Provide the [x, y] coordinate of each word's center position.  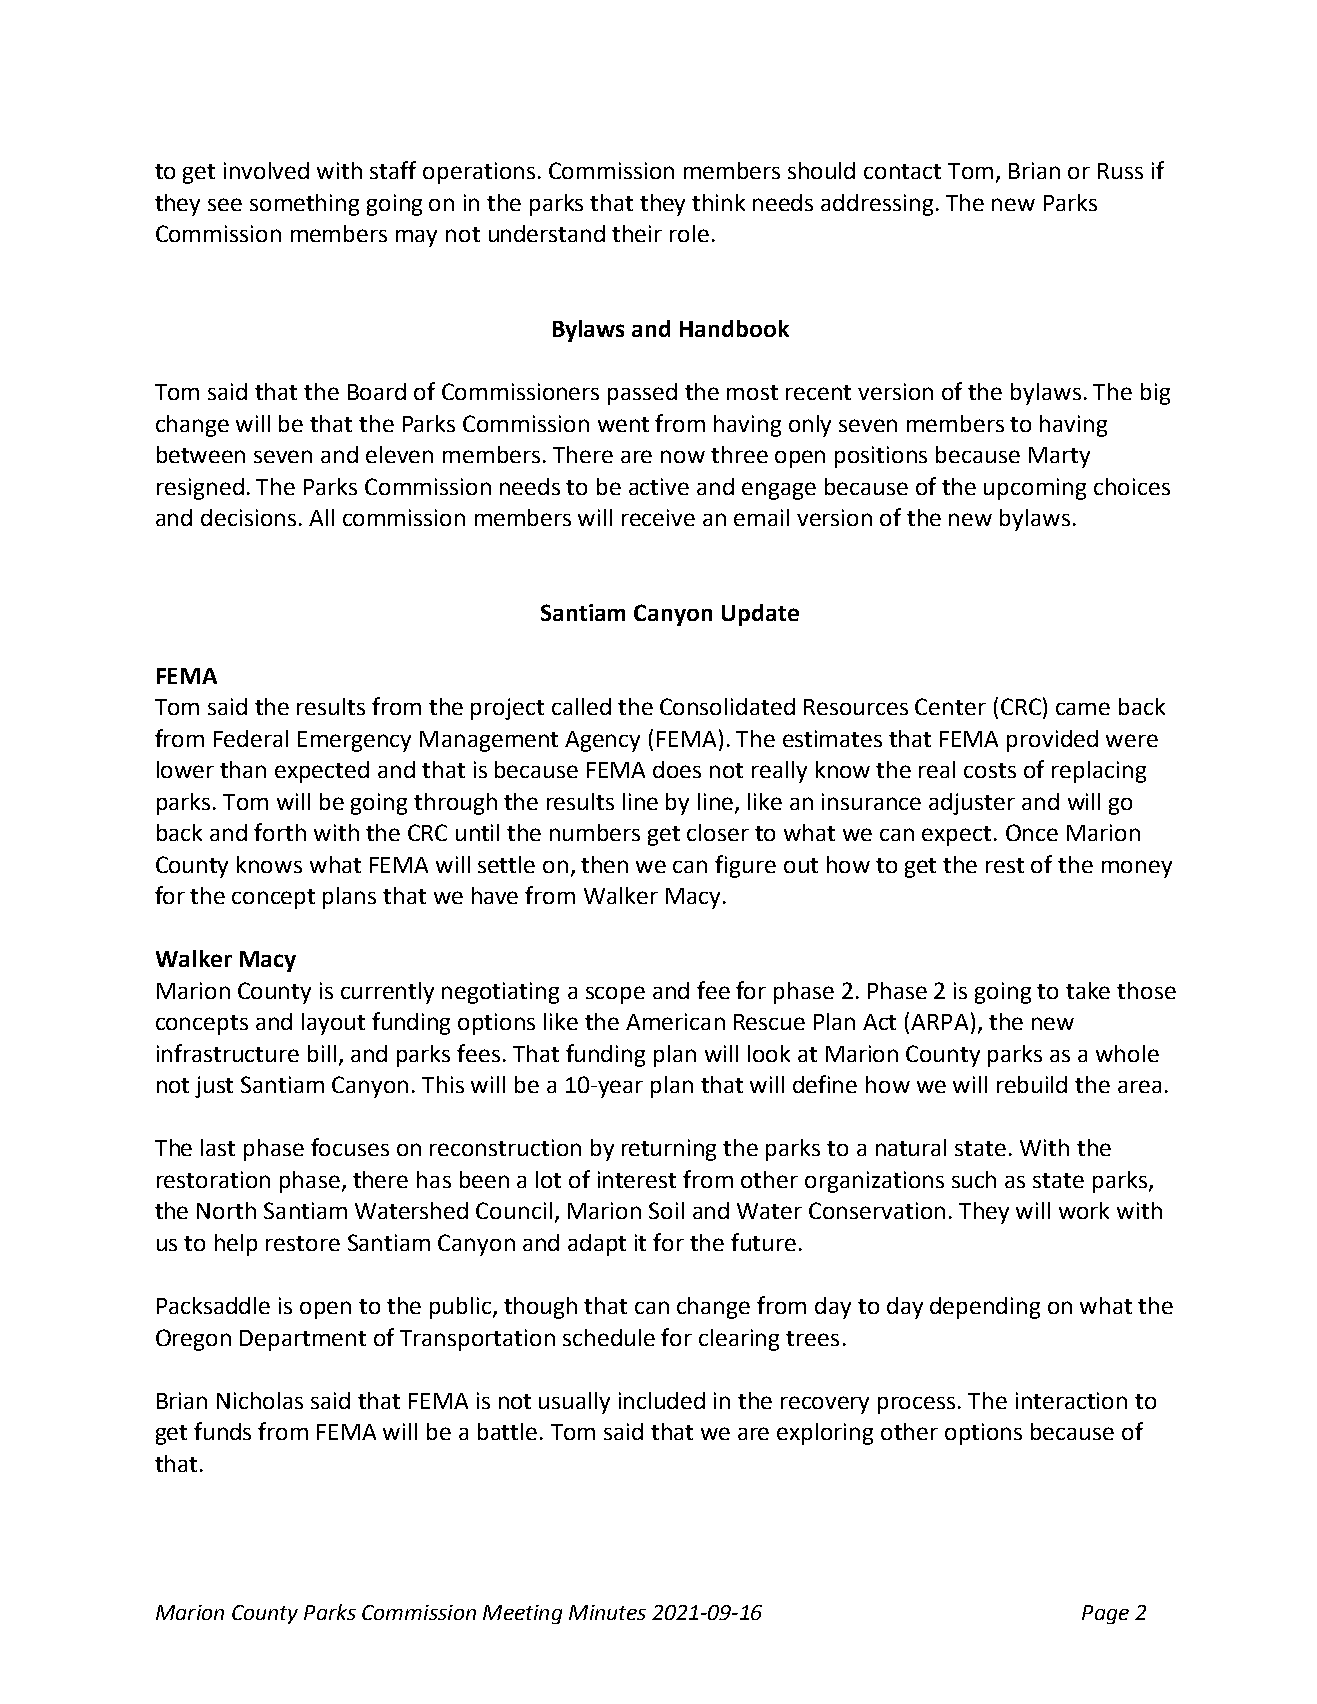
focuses [350, 1147]
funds [222, 1431]
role [689, 233]
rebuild [1032, 1084]
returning [669, 1150]
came [1083, 708]
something [304, 205]
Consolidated [727, 706]
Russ [1120, 171]
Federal [251, 738]
